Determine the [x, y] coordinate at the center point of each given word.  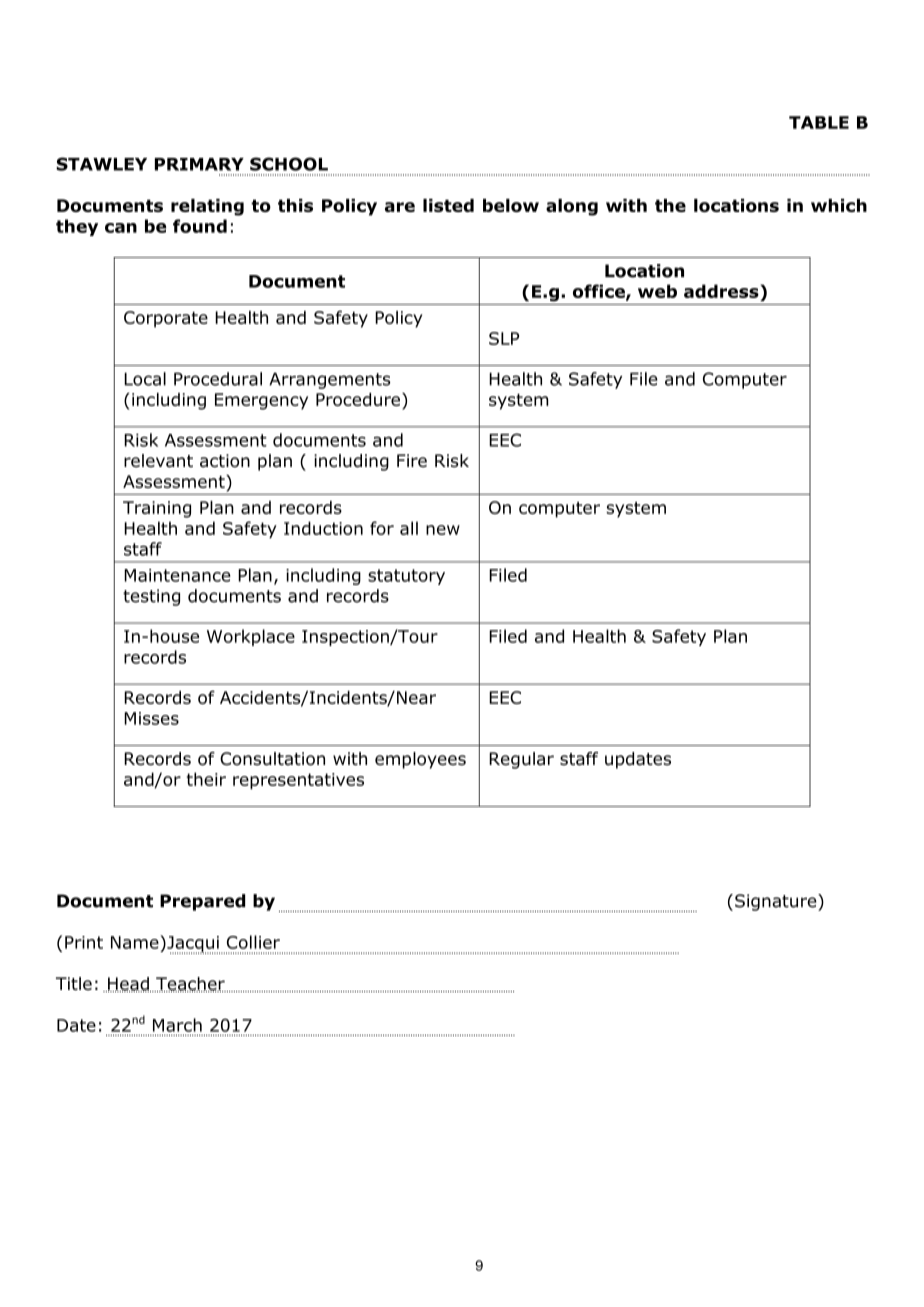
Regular [521, 760]
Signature [777, 902]
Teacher [190, 984]
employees [420, 760]
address [722, 292]
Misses [151, 718]
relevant [158, 461]
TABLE [819, 122]
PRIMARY [199, 164]
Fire [412, 461]
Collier [253, 942]
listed [448, 205]
